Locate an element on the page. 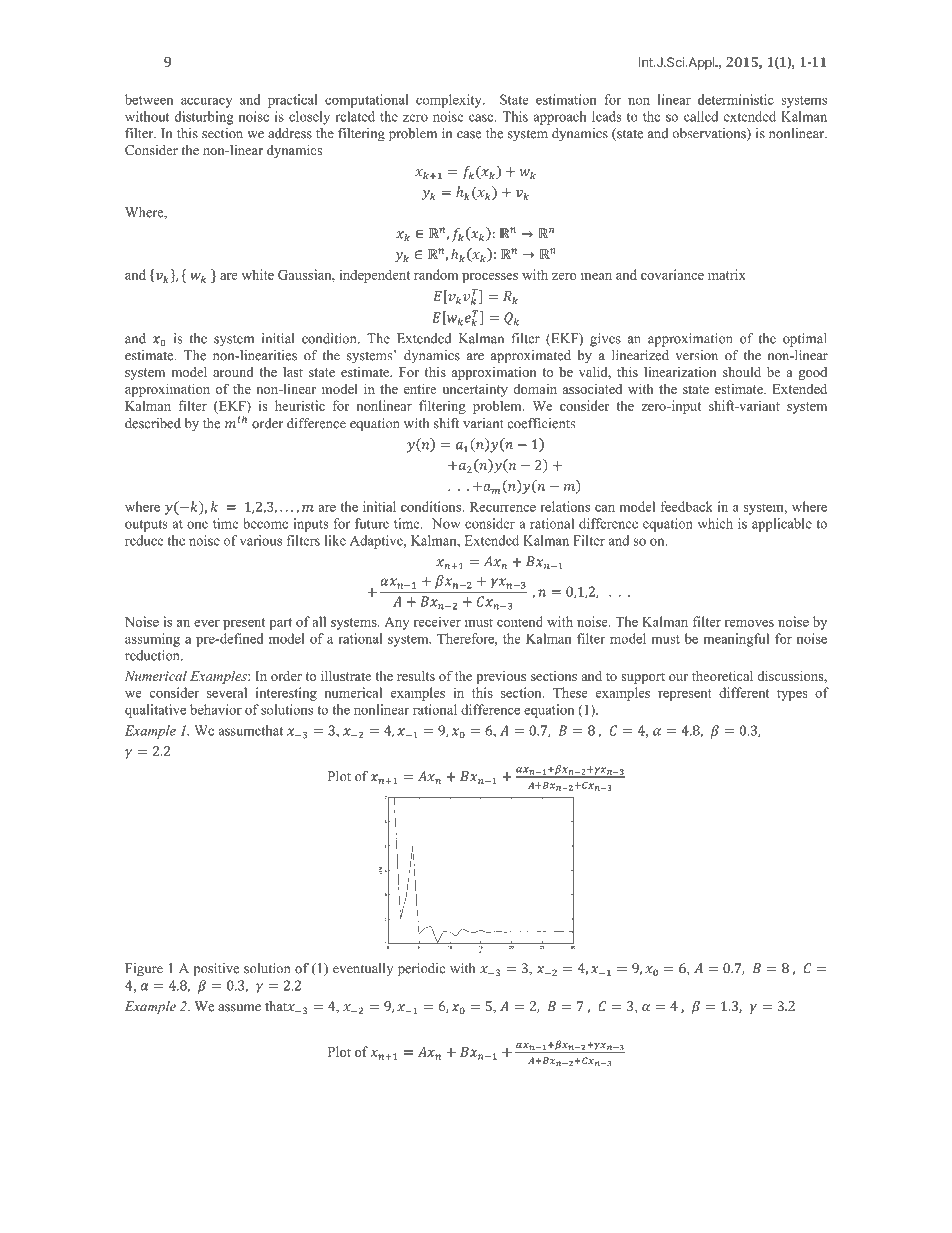 The width and height of the document is (952, 1233). around is located at coordinates (233, 372).
